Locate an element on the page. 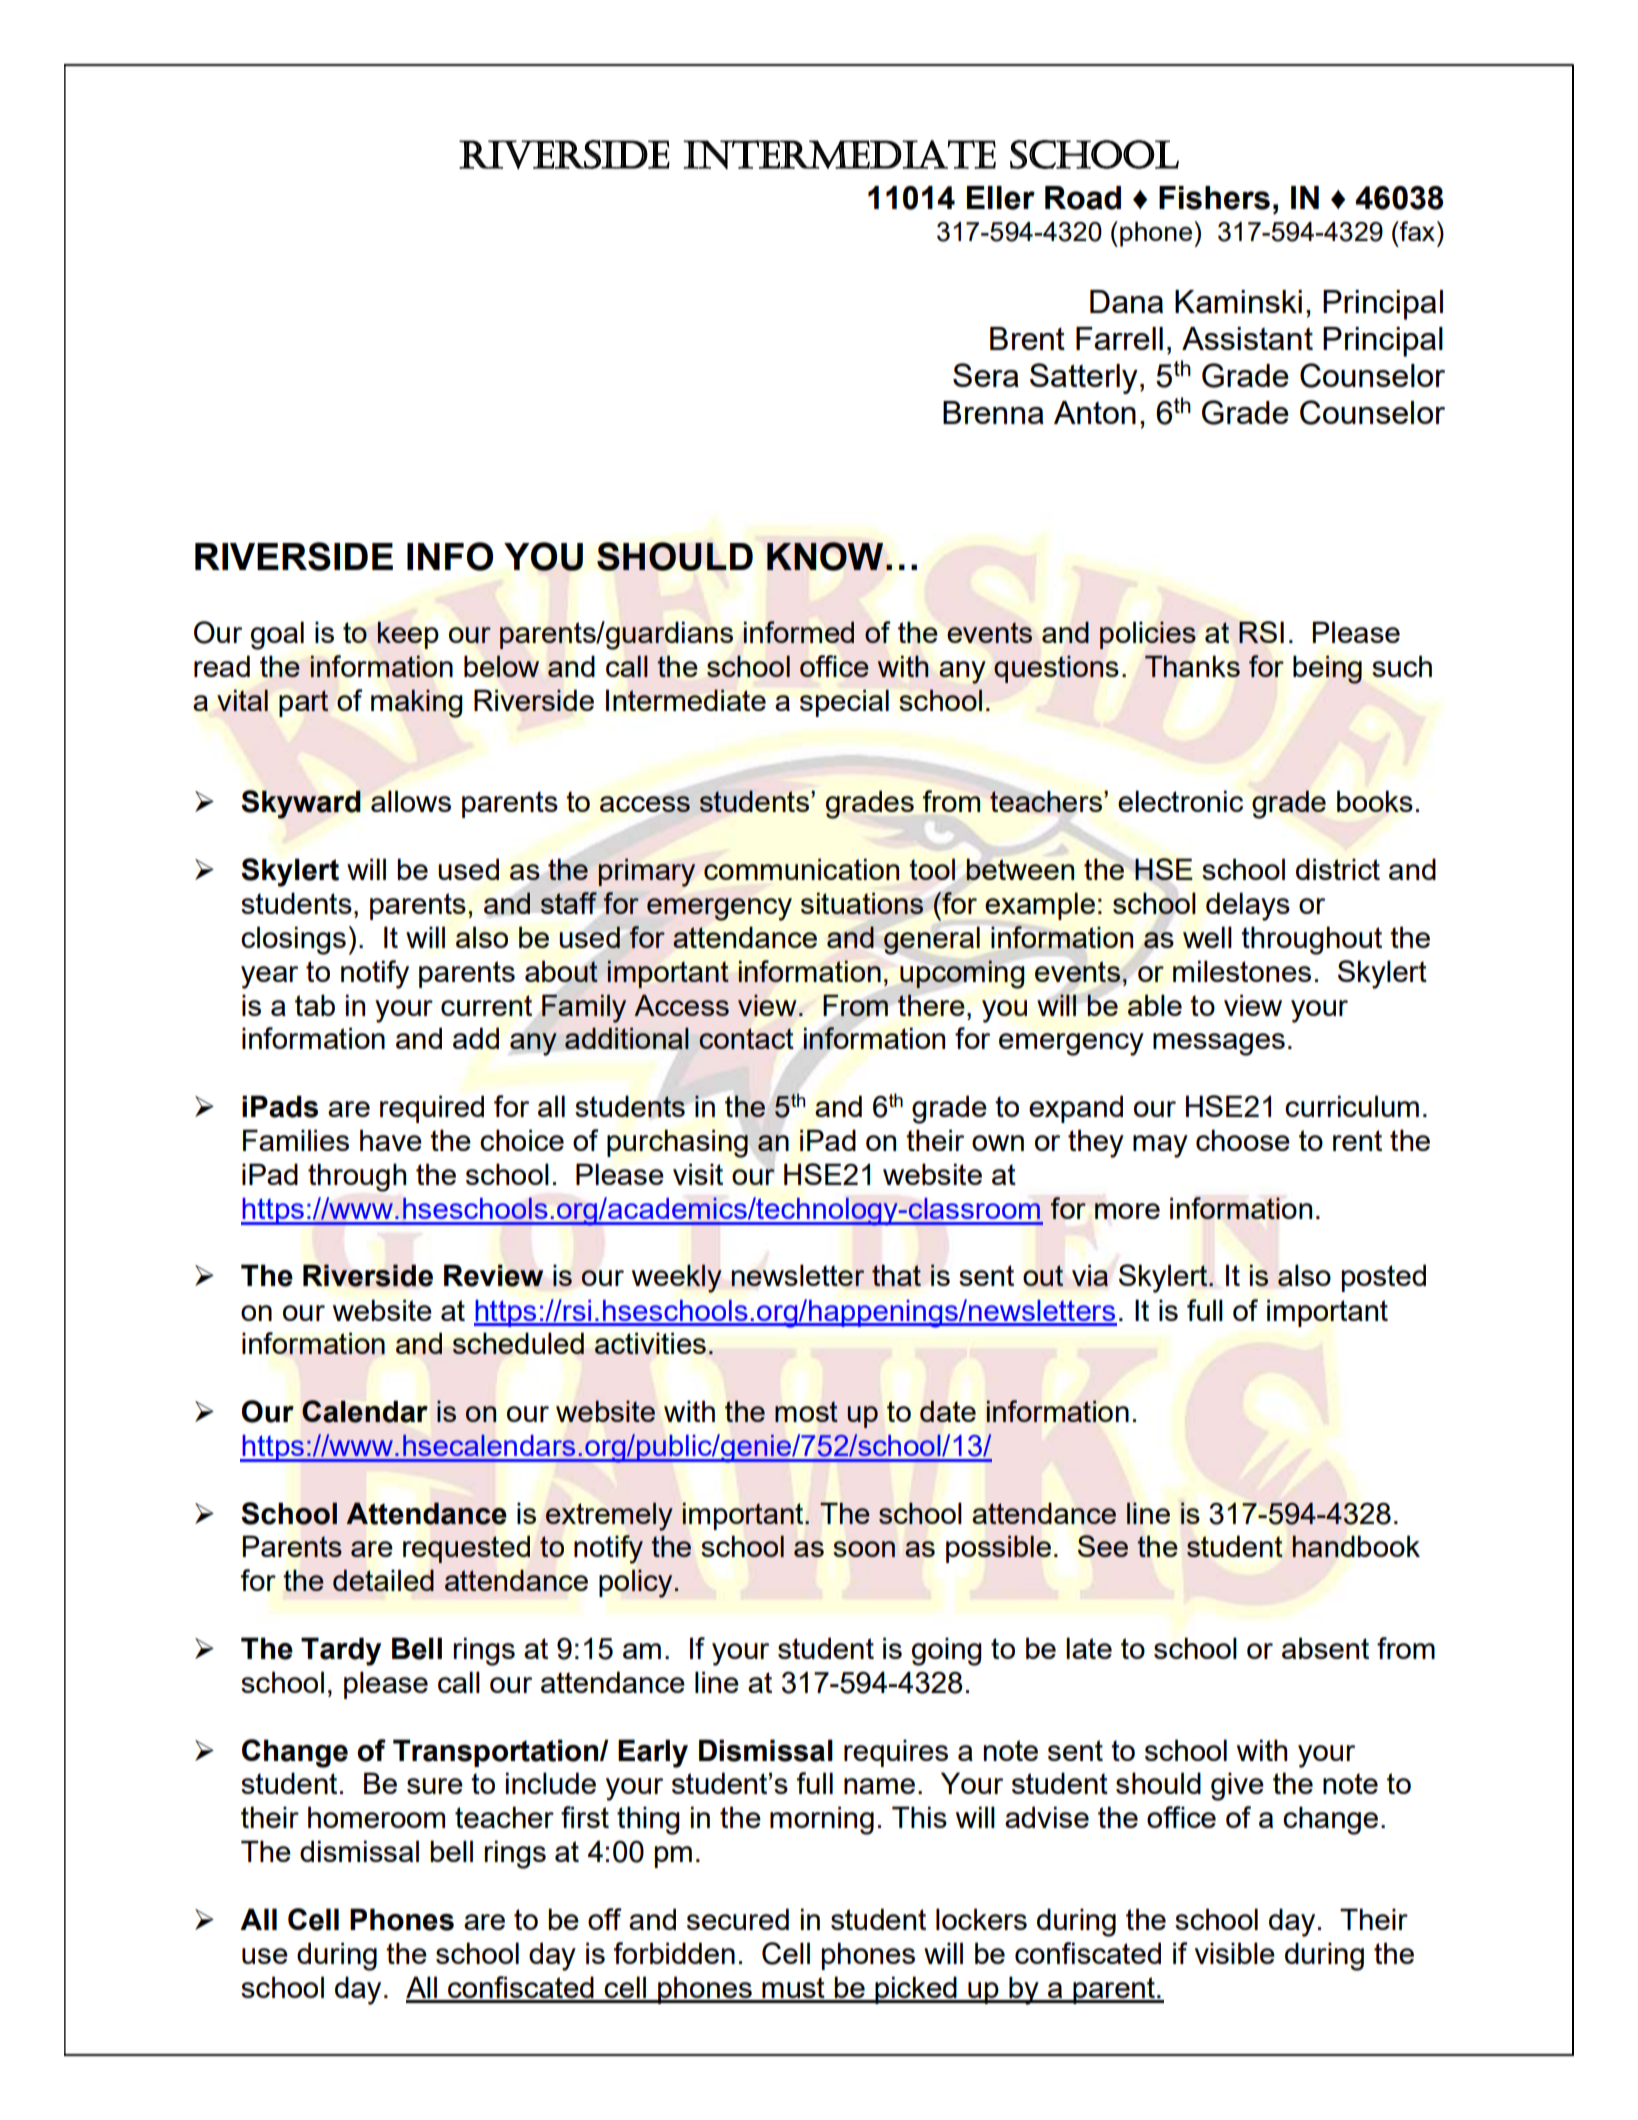 This image has height=2120, width=1638. communication is located at coordinates (801, 869).
